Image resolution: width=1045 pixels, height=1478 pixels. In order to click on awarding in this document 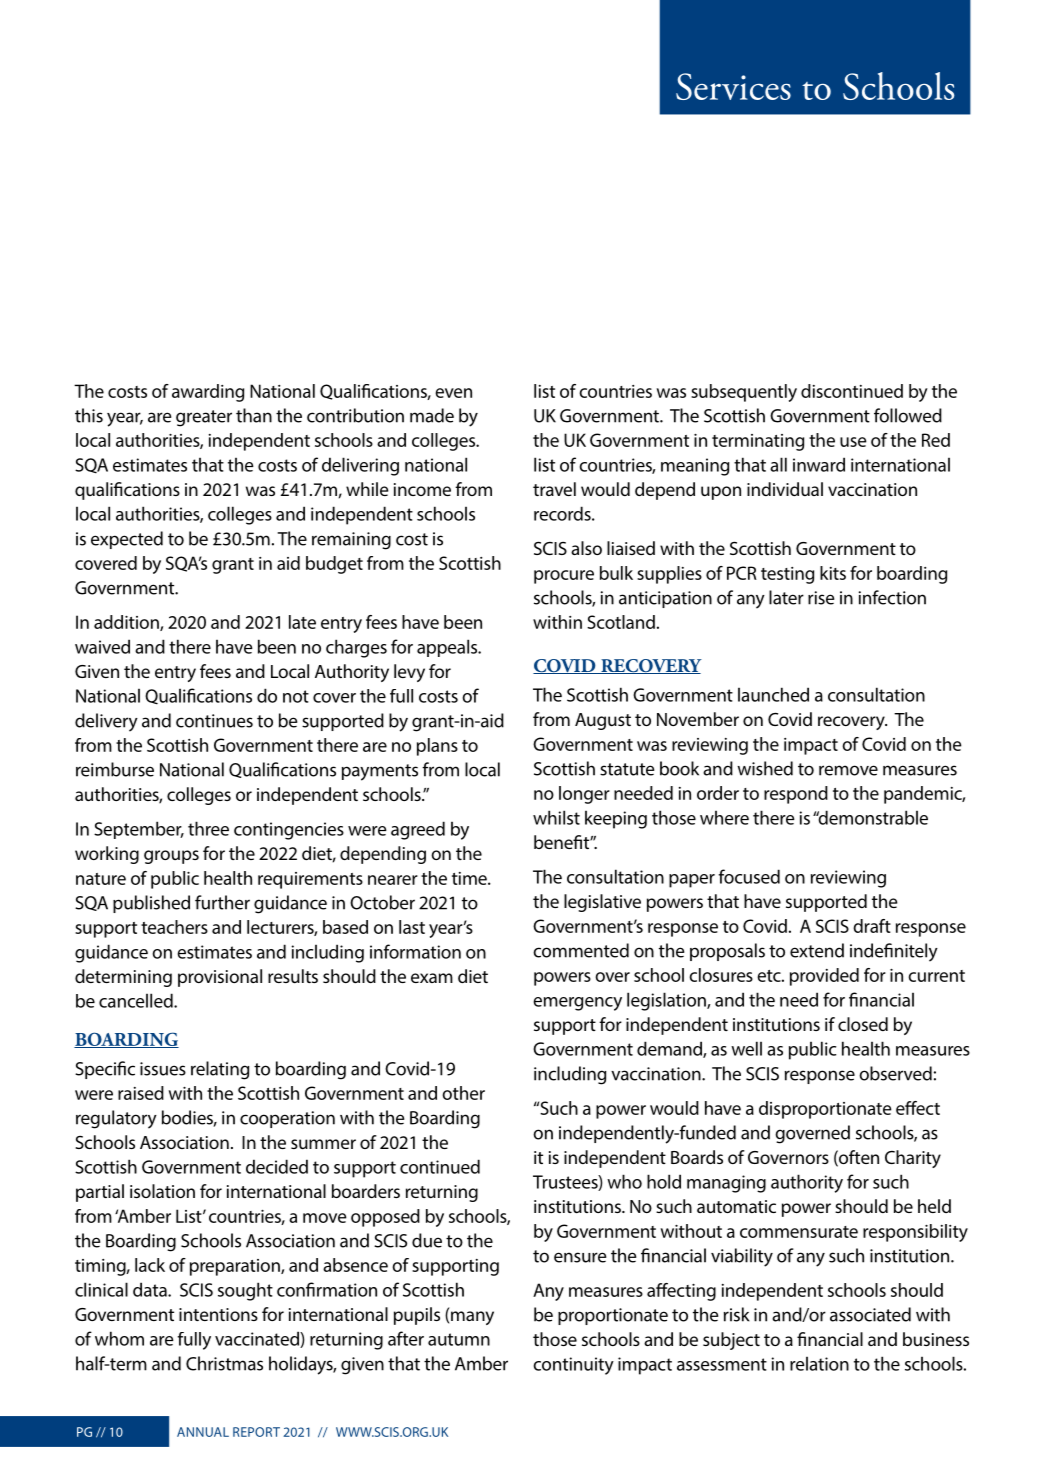, I will do `click(208, 393)`.
